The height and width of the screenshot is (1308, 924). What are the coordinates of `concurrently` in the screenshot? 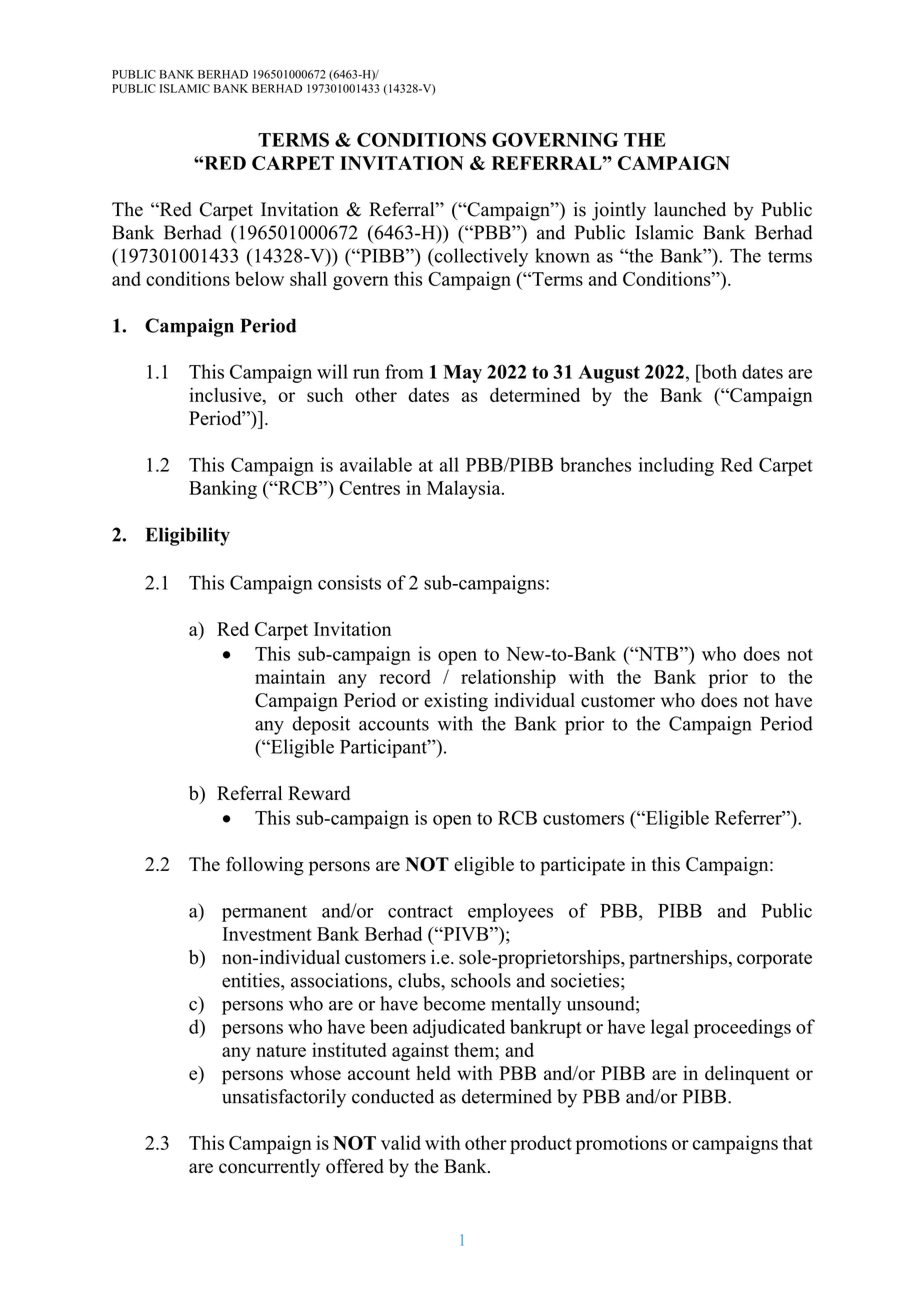 It's located at (269, 1168).
